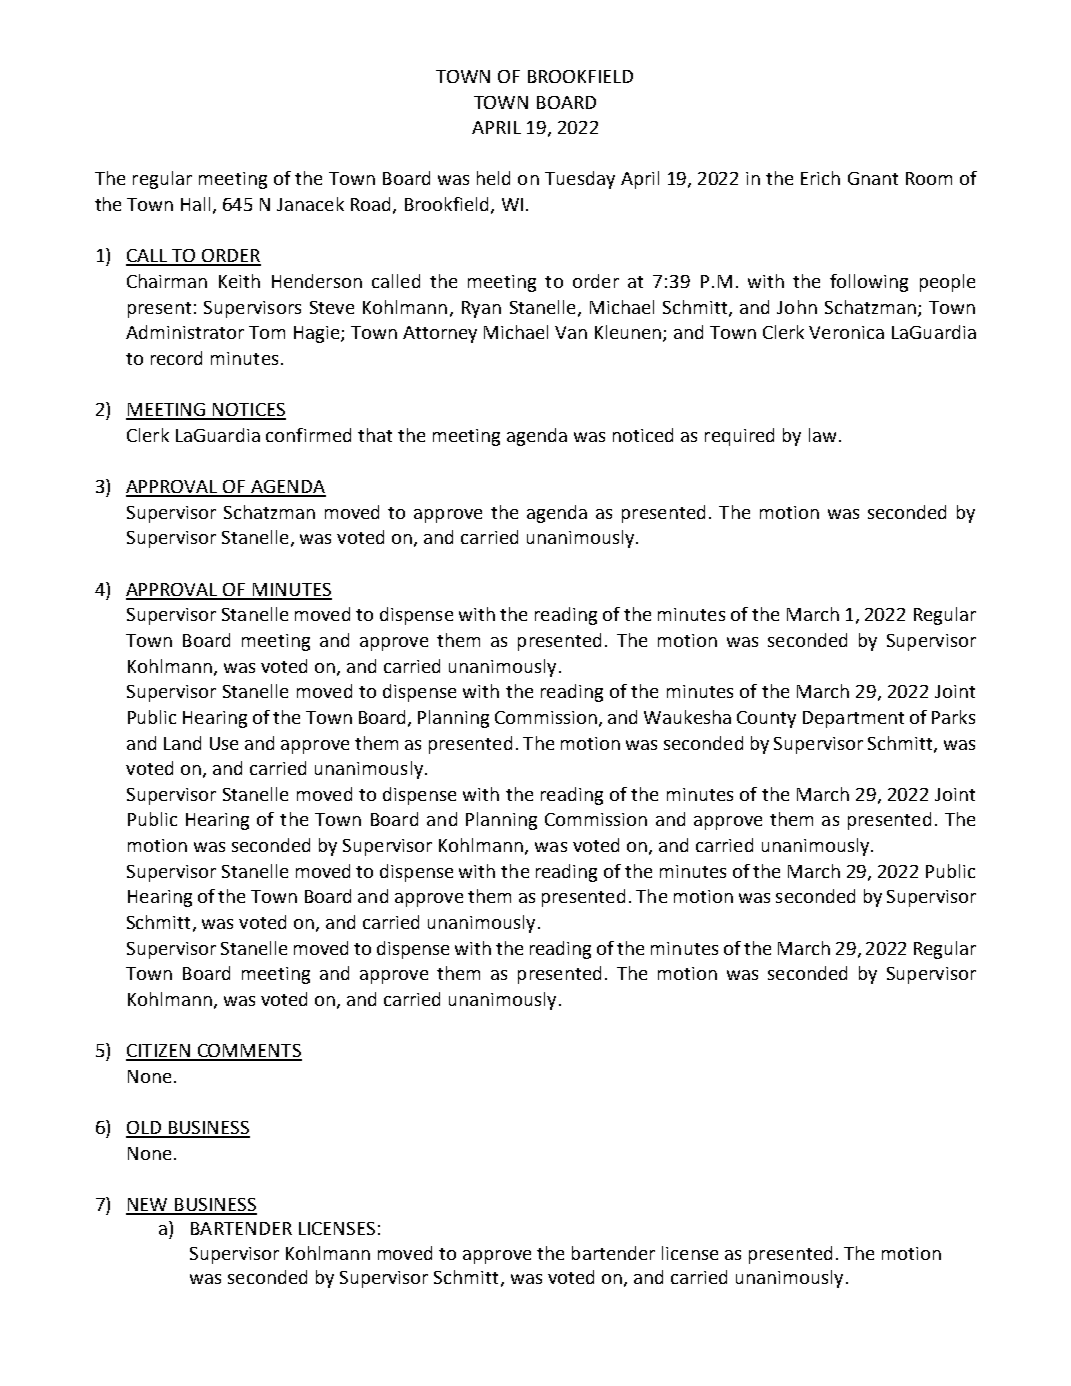  Describe the element at coordinates (687, 717) in the screenshot. I see `Waukesha` at that location.
